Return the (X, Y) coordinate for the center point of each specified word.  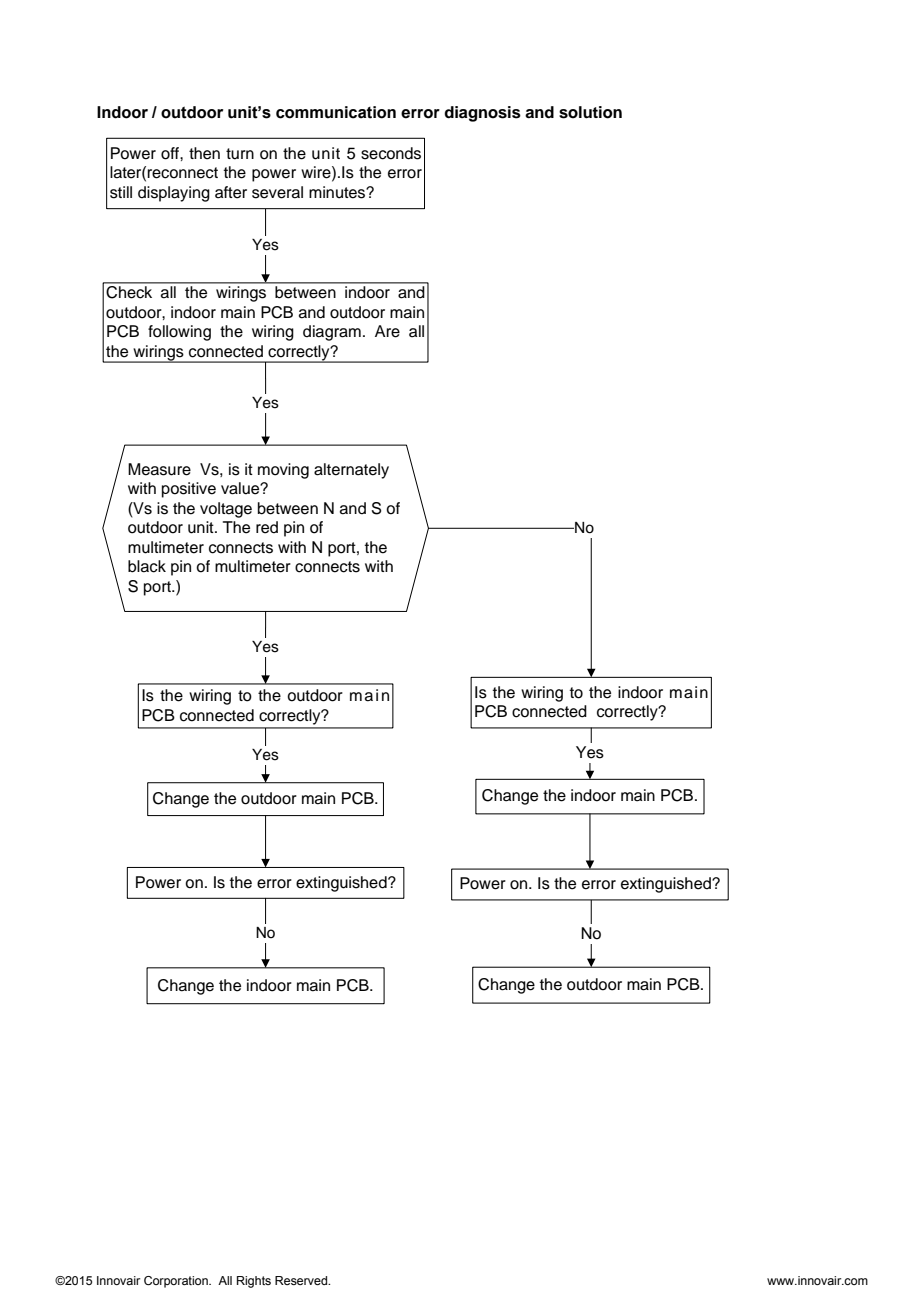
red (267, 527)
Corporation (177, 1282)
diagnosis (482, 114)
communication (336, 112)
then (204, 153)
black (147, 566)
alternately (351, 471)
